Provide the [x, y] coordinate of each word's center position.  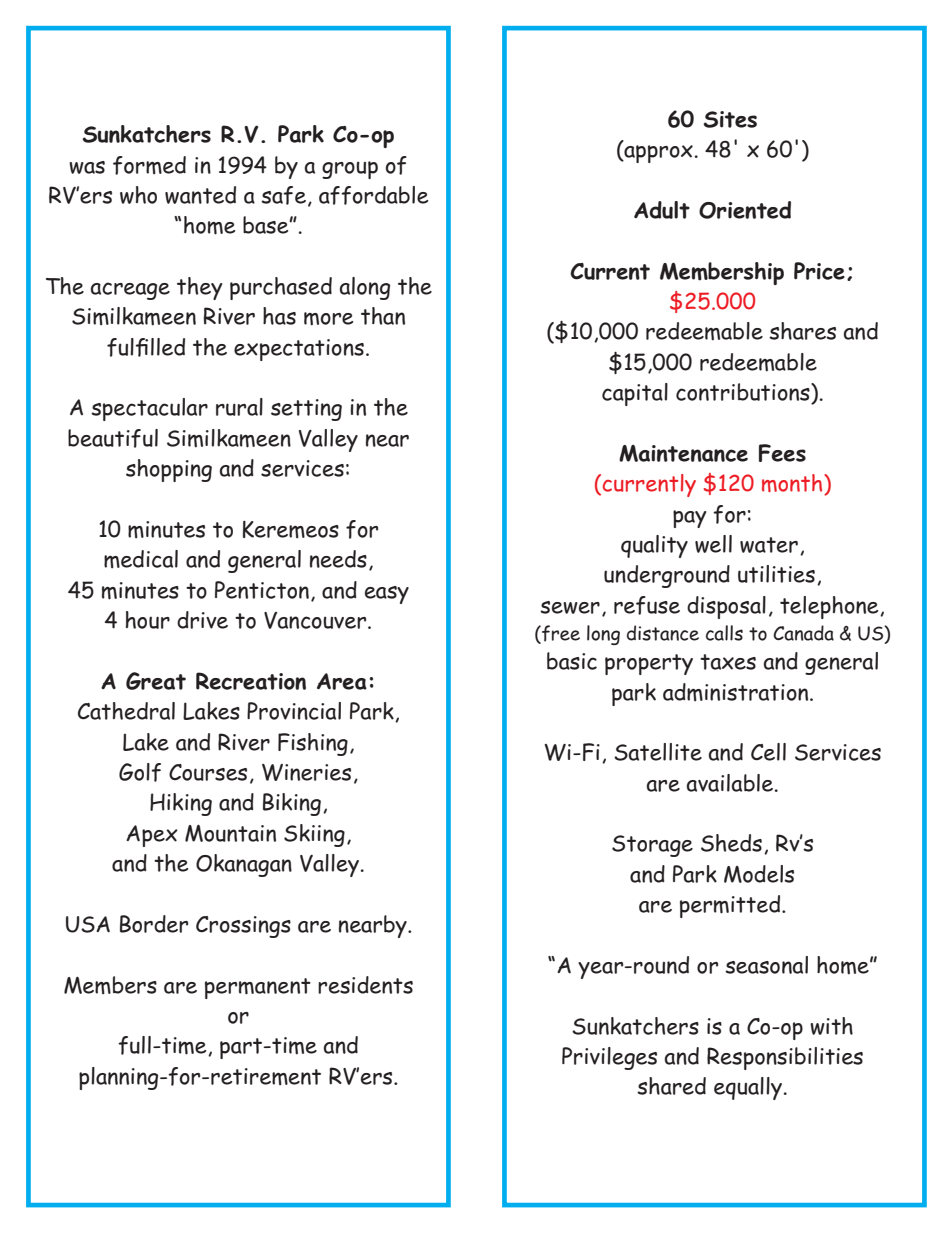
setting [306, 410]
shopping [169, 470]
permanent [258, 988]
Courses [208, 772]
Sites [730, 119]
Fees [782, 453]
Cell [768, 752]
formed [149, 165]
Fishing [313, 744]
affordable [373, 195]
